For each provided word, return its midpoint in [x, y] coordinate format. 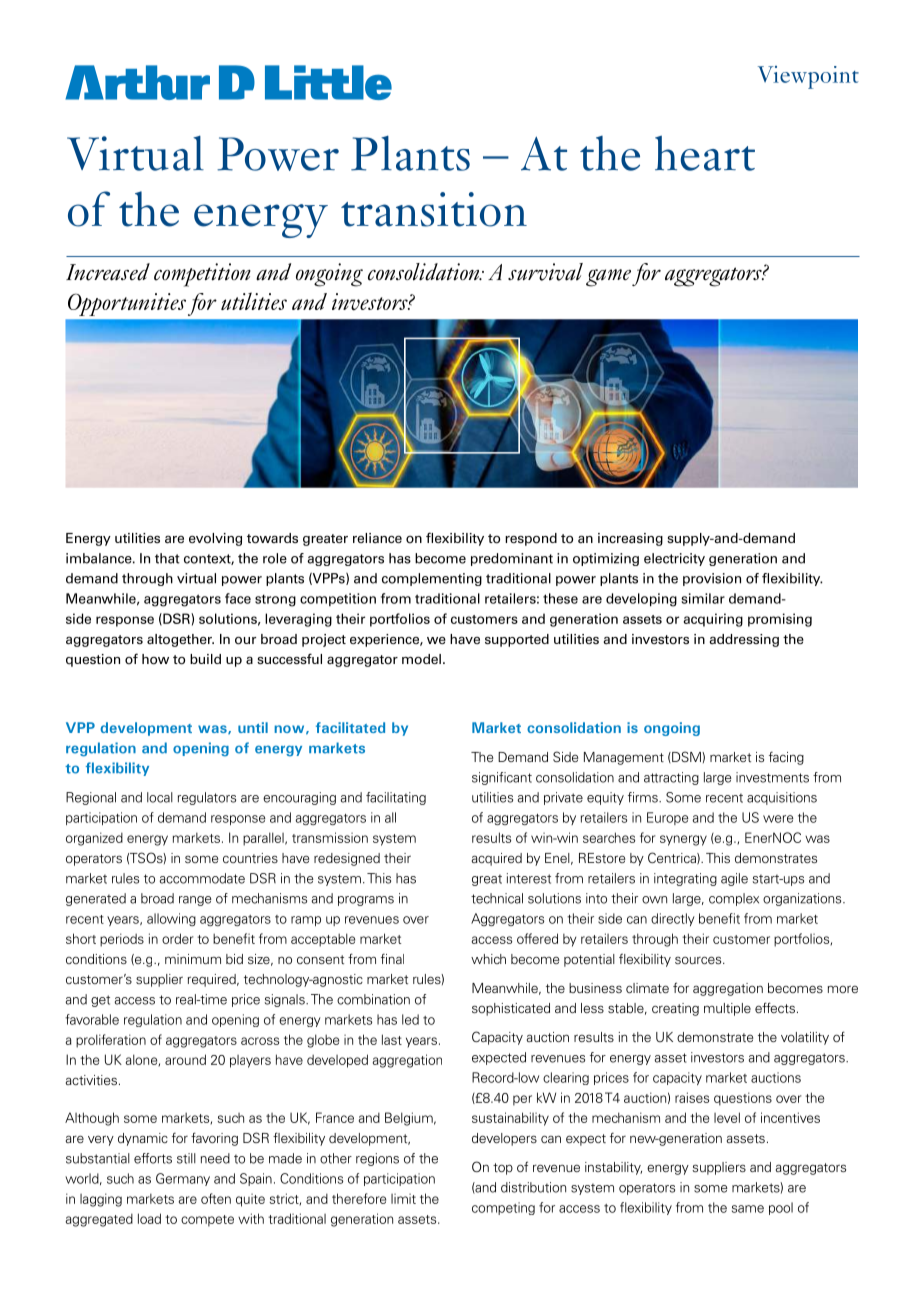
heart [705, 153]
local [160, 797]
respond [531, 539]
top [503, 1169]
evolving [215, 539]
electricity [674, 559]
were [778, 819]
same [748, 1209]
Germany [183, 1179]
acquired [497, 859]
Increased [108, 272]
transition [434, 209]
